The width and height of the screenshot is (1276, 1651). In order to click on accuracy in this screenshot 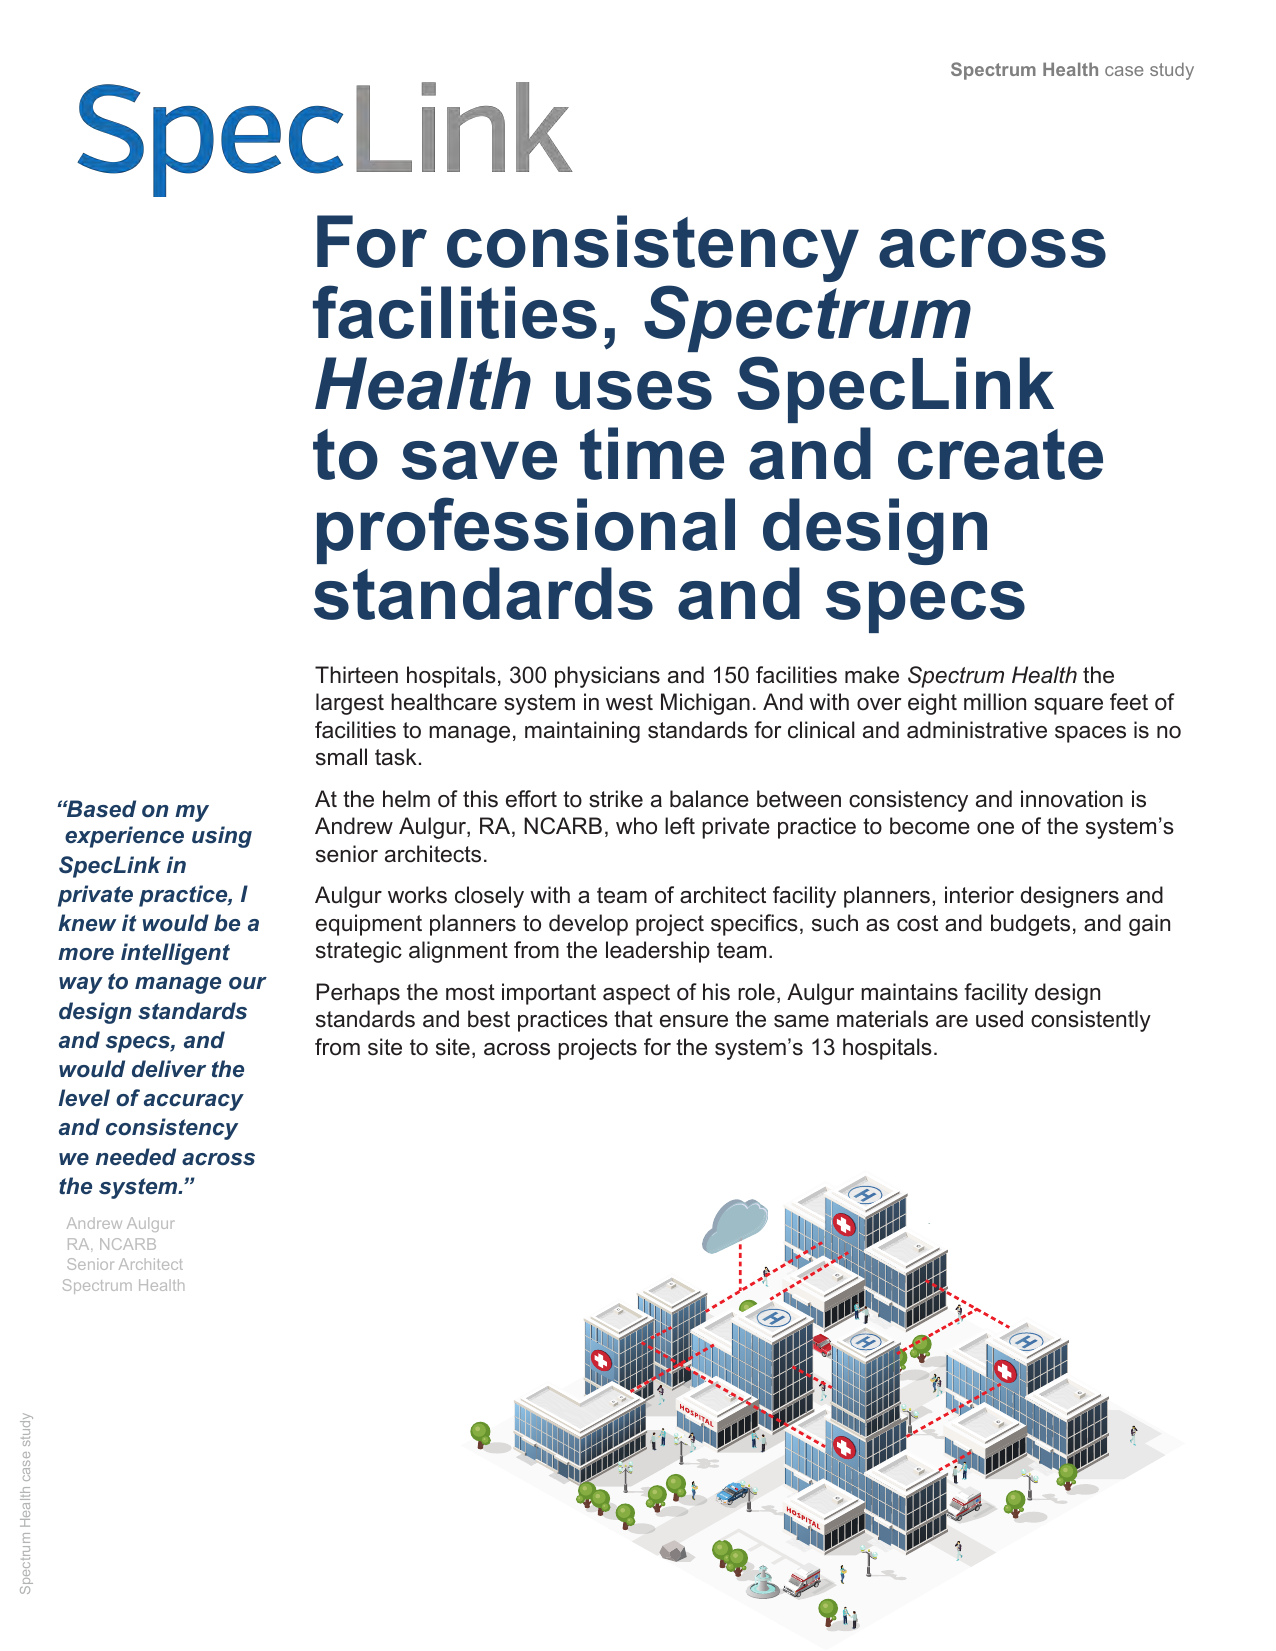, I will do `click(194, 1102)`.
